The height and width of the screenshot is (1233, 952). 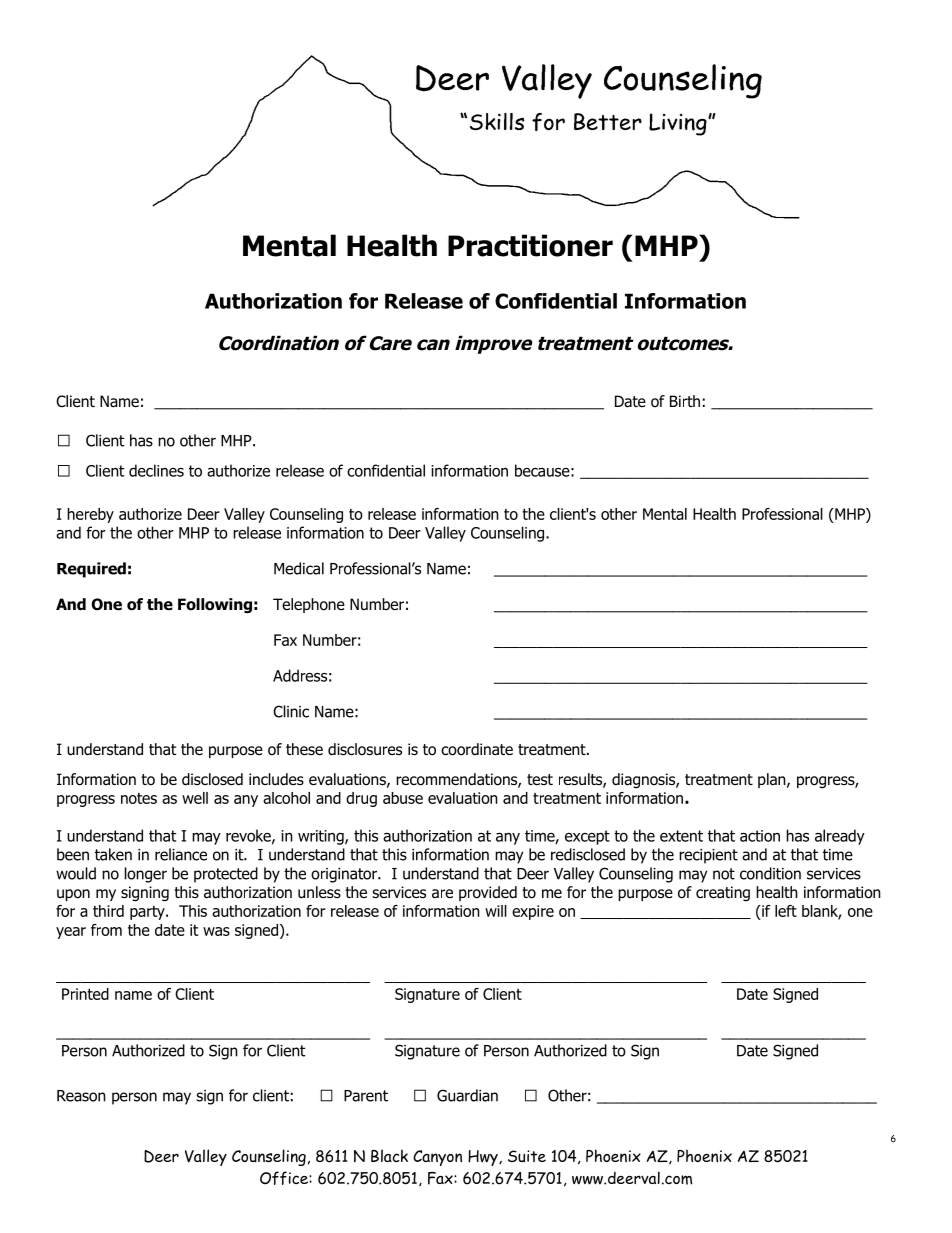 What do you see at coordinates (309, 605) in the screenshot?
I see `Telephone` at bounding box center [309, 605].
